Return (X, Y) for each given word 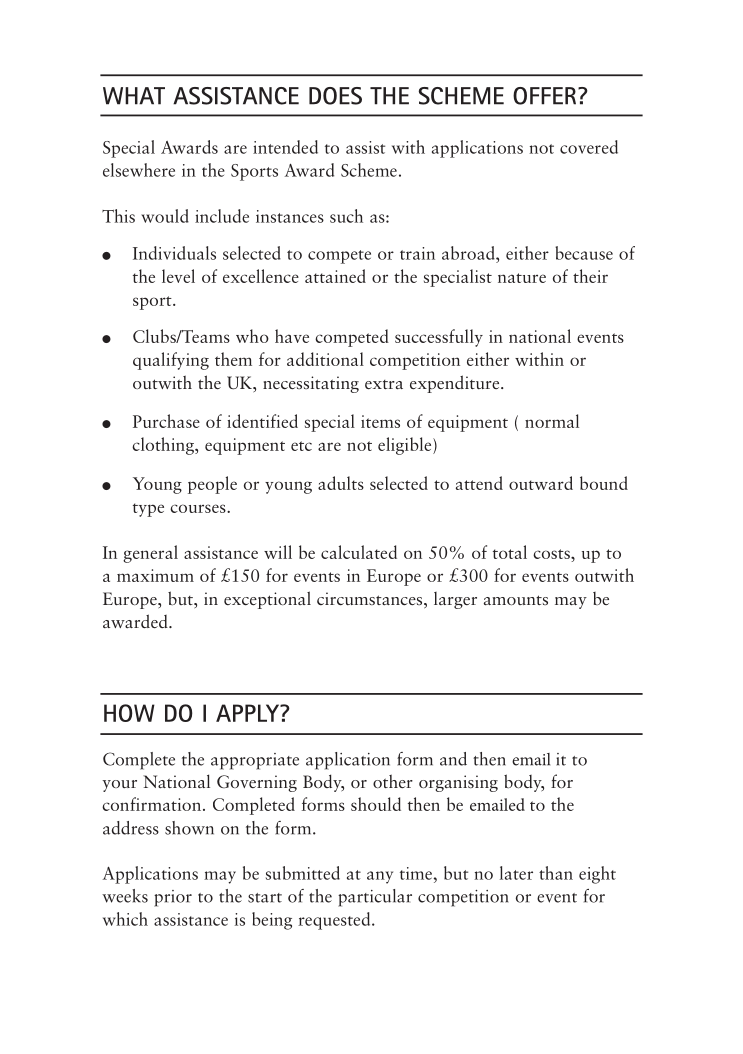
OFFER (546, 96)
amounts (516, 600)
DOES (335, 96)
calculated (359, 552)
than (556, 873)
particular (375, 898)
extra (384, 384)
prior (173, 898)
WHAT (134, 96)
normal (552, 421)
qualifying (171, 361)
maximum (155, 575)
